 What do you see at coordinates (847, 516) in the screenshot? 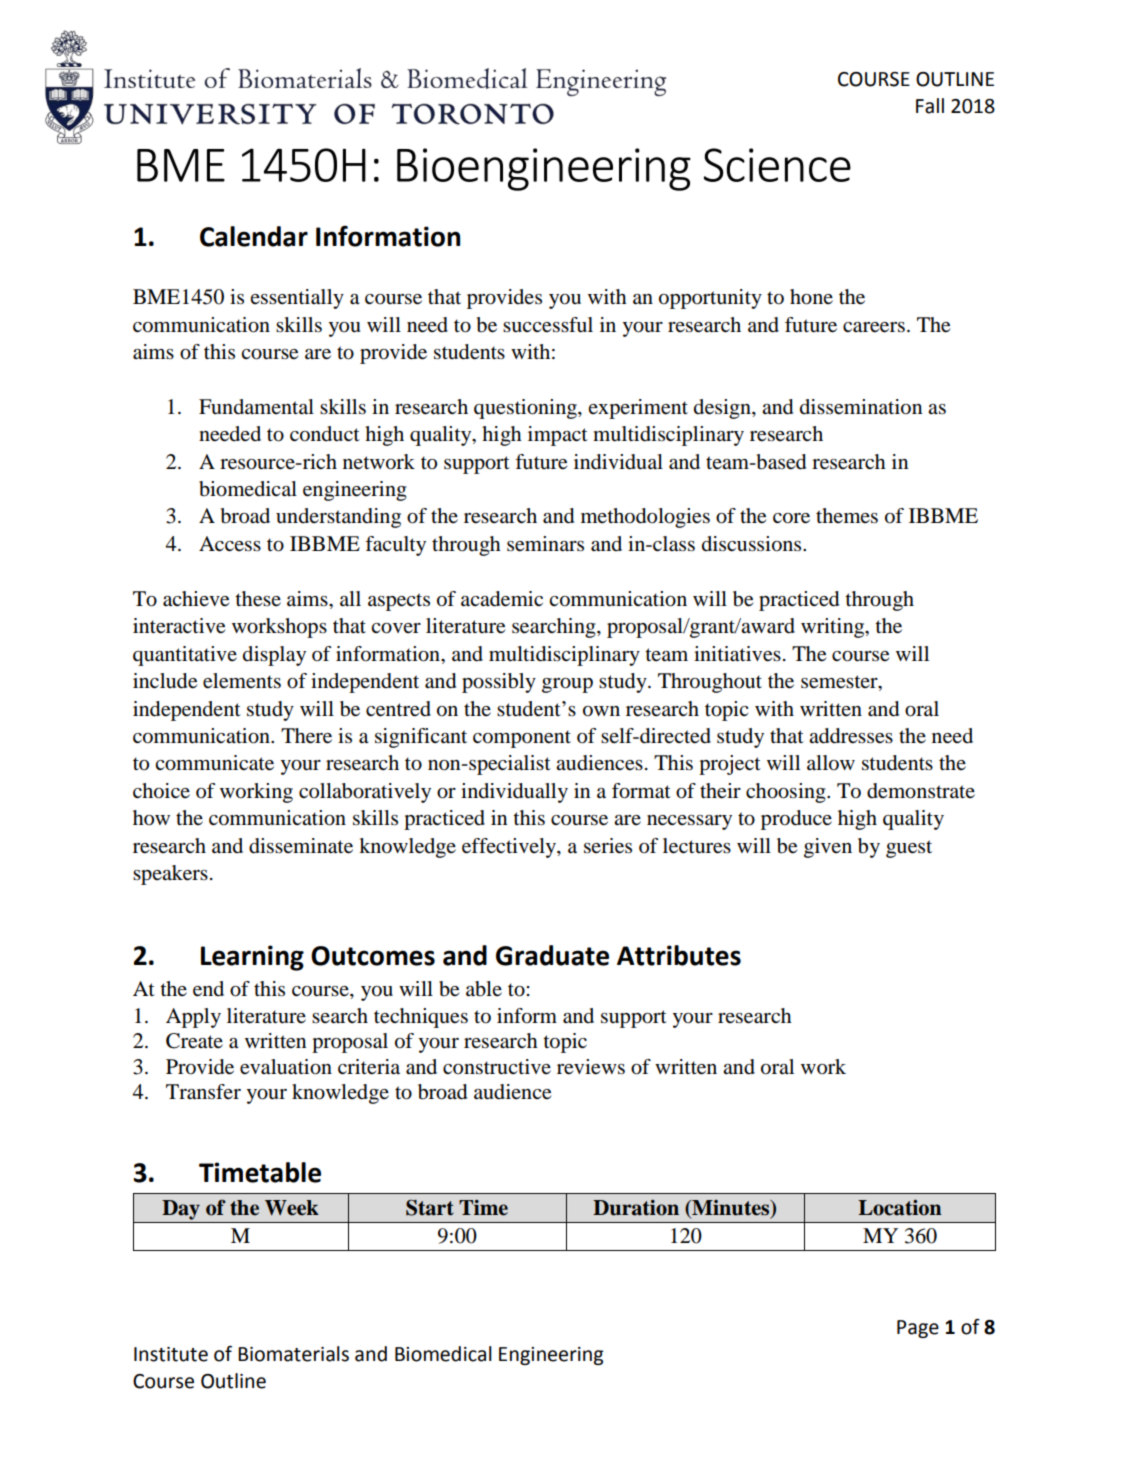
I see `themes` at bounding box center [847, 516].
